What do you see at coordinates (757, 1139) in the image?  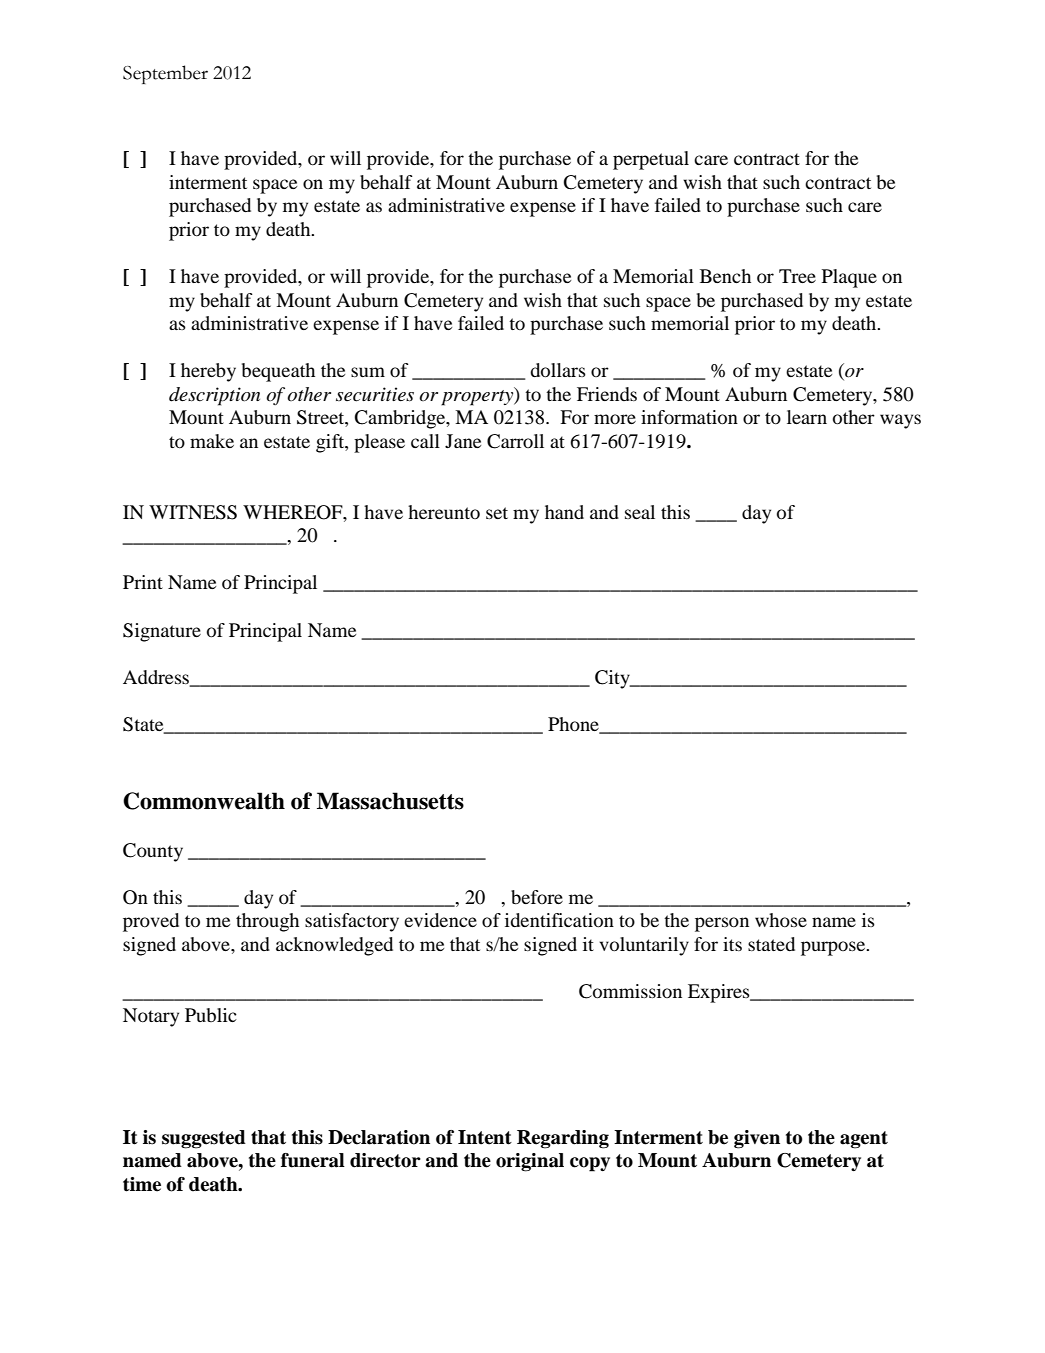 I see `given` at bounding box center [757, 1139].
